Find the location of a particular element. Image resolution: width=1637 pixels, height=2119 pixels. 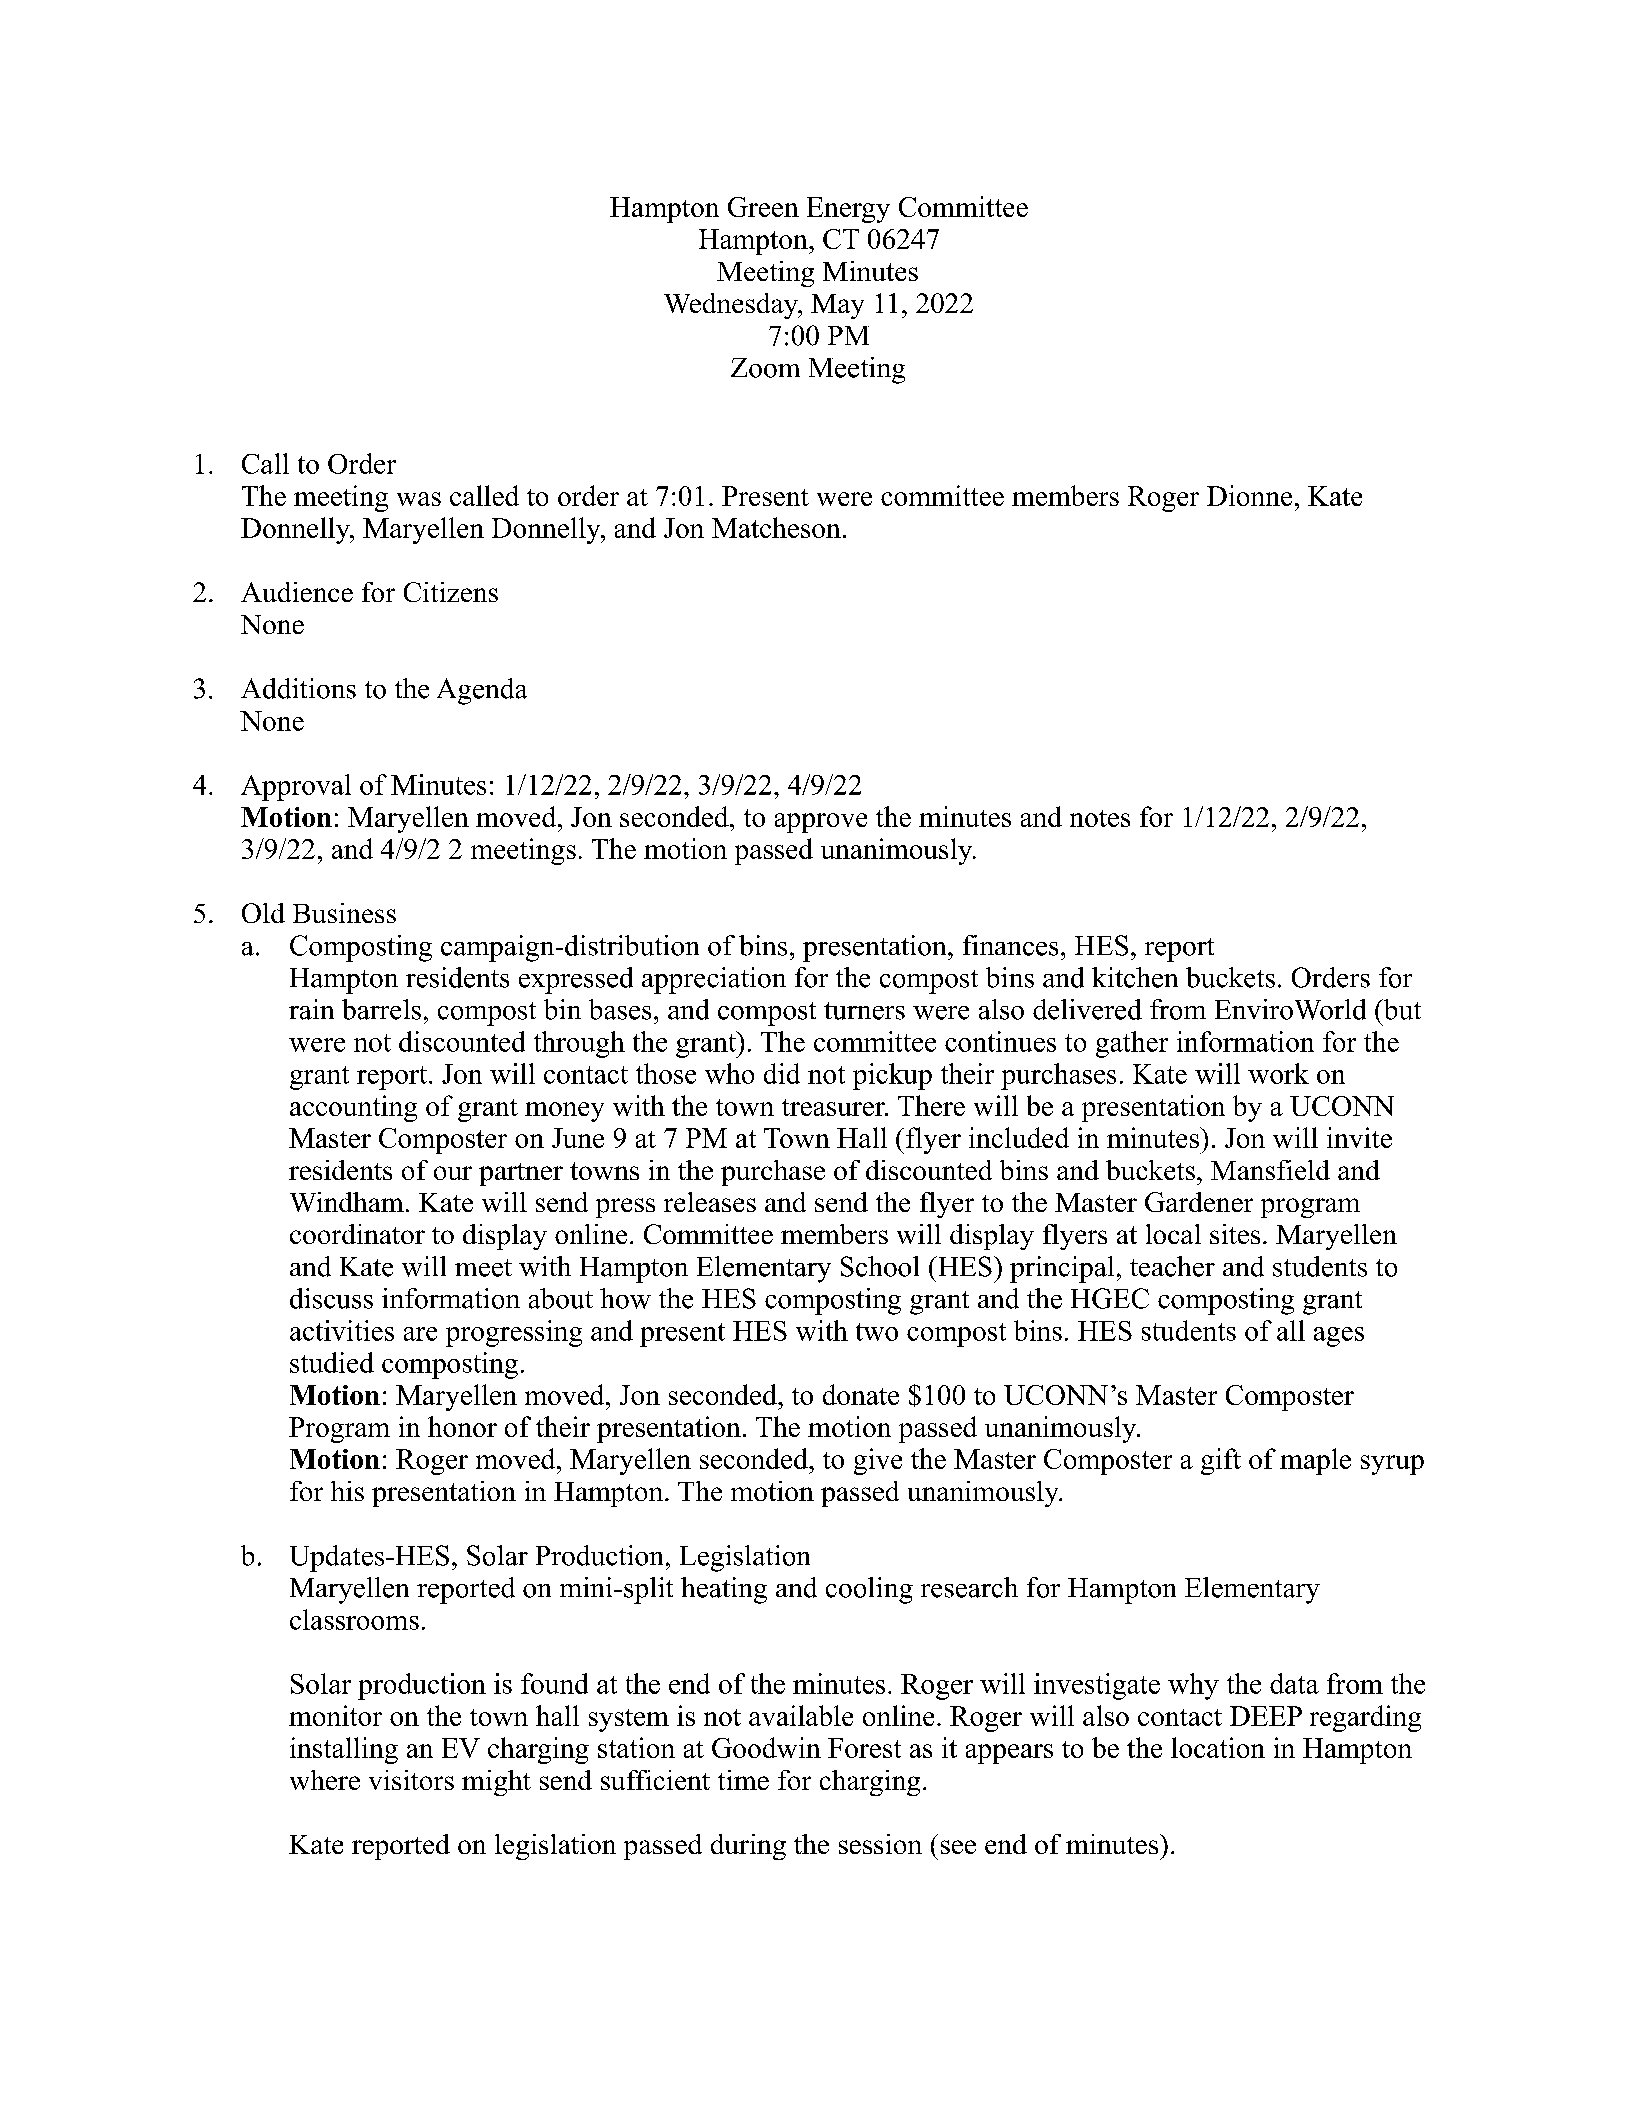

barrels is located at coordinates (381, 1009).
